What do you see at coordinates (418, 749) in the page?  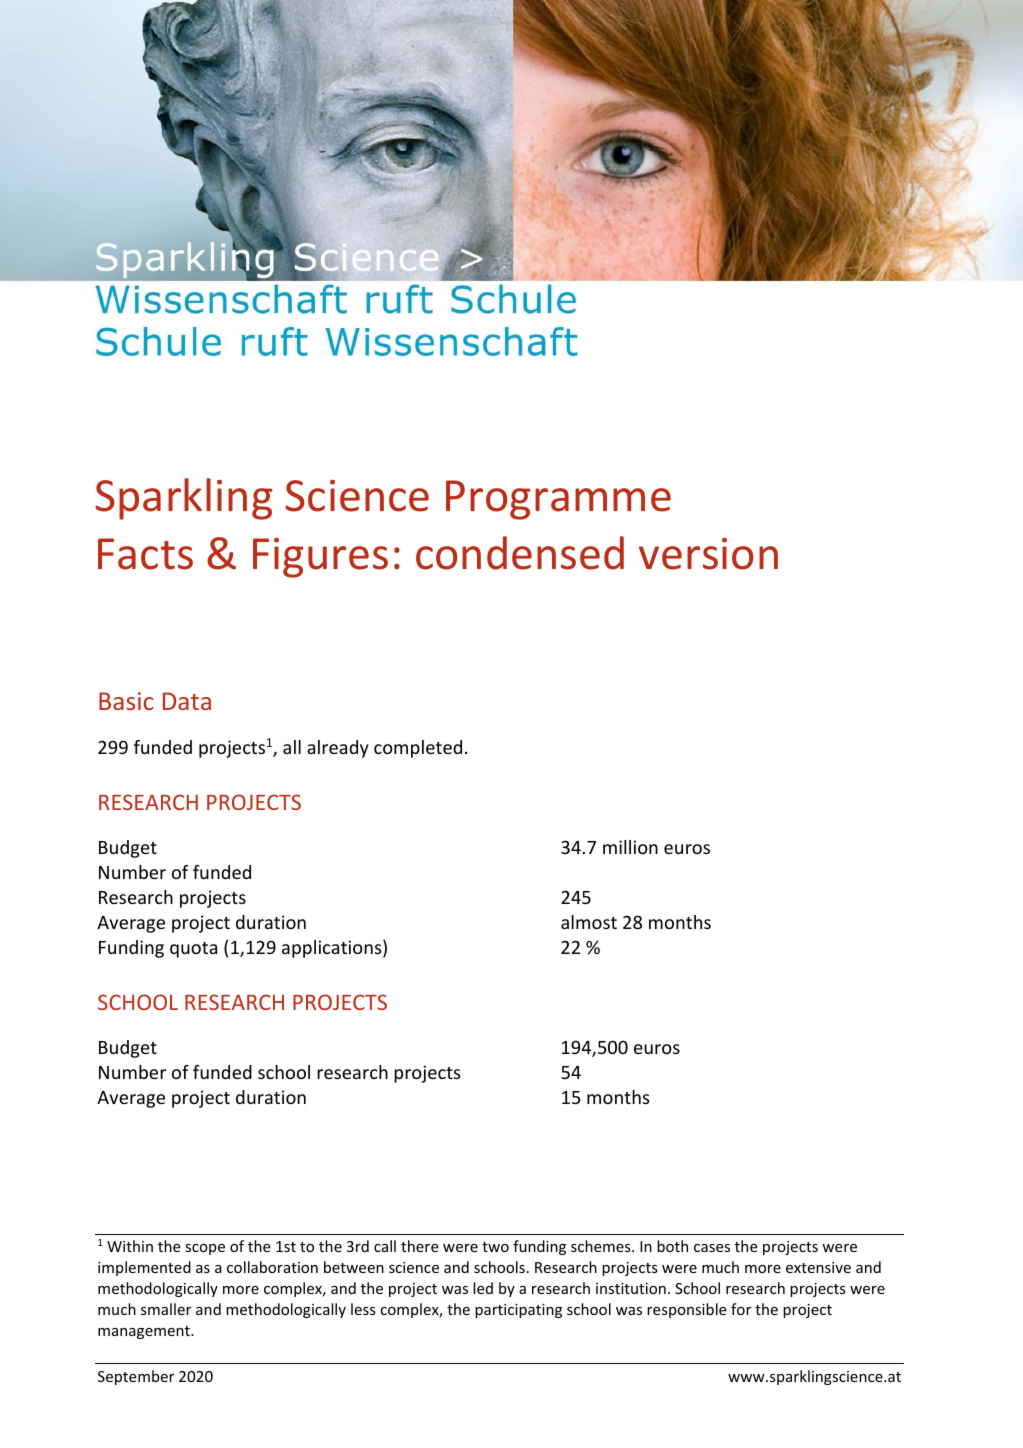 I see `completed` at bounding box center [418, 749].
